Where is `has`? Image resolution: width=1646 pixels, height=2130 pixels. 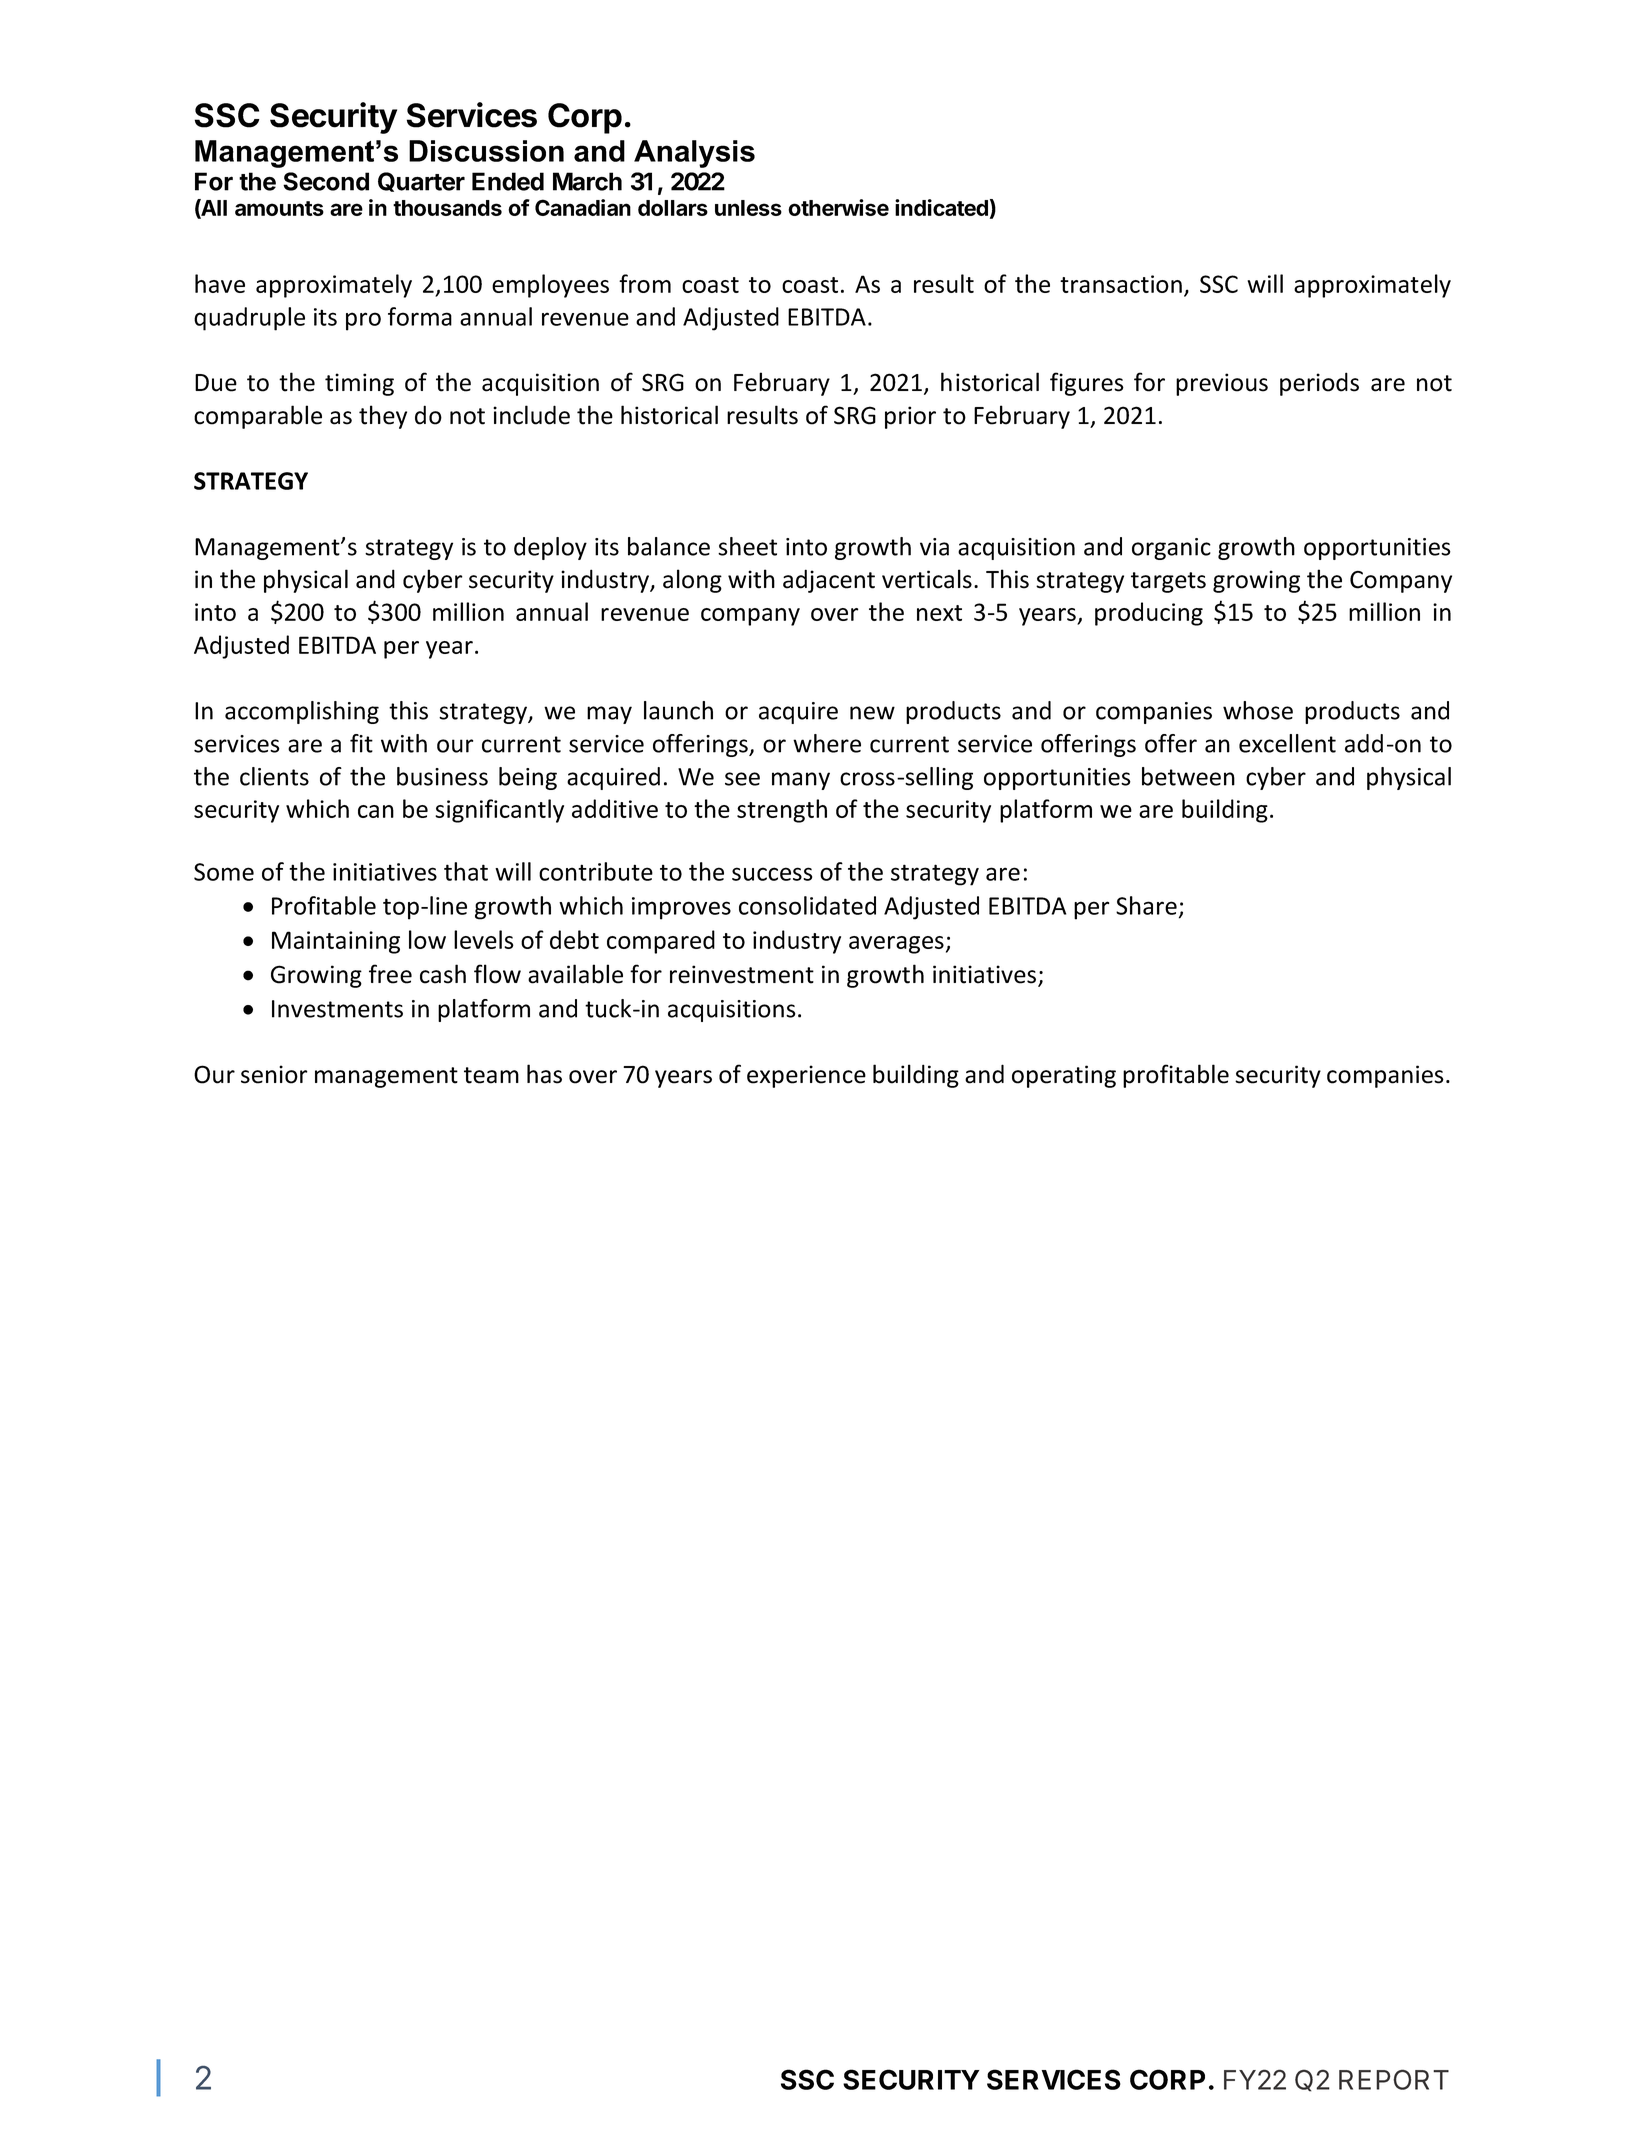 has is located at coordinates (544, 1074).
